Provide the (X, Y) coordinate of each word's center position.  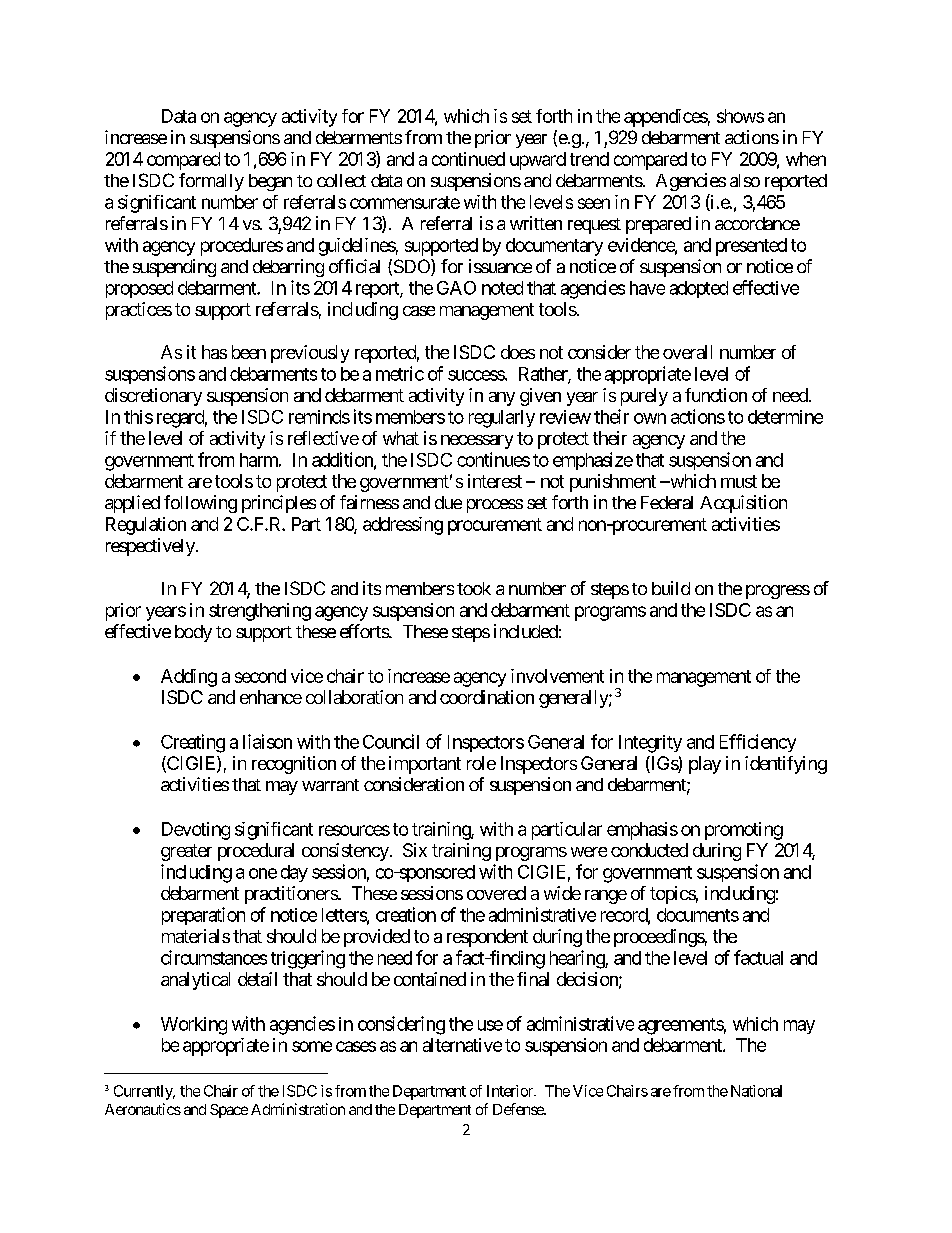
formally (211, 182)
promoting (744, 831)
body (193, 633)
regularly (502, 419)
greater (186, 852)
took (474, 588)
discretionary (153, 397)
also (745, 180)
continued (468, 159)
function (716, 395)
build (671, 588)
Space (229, 1111)
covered (496, 893)
